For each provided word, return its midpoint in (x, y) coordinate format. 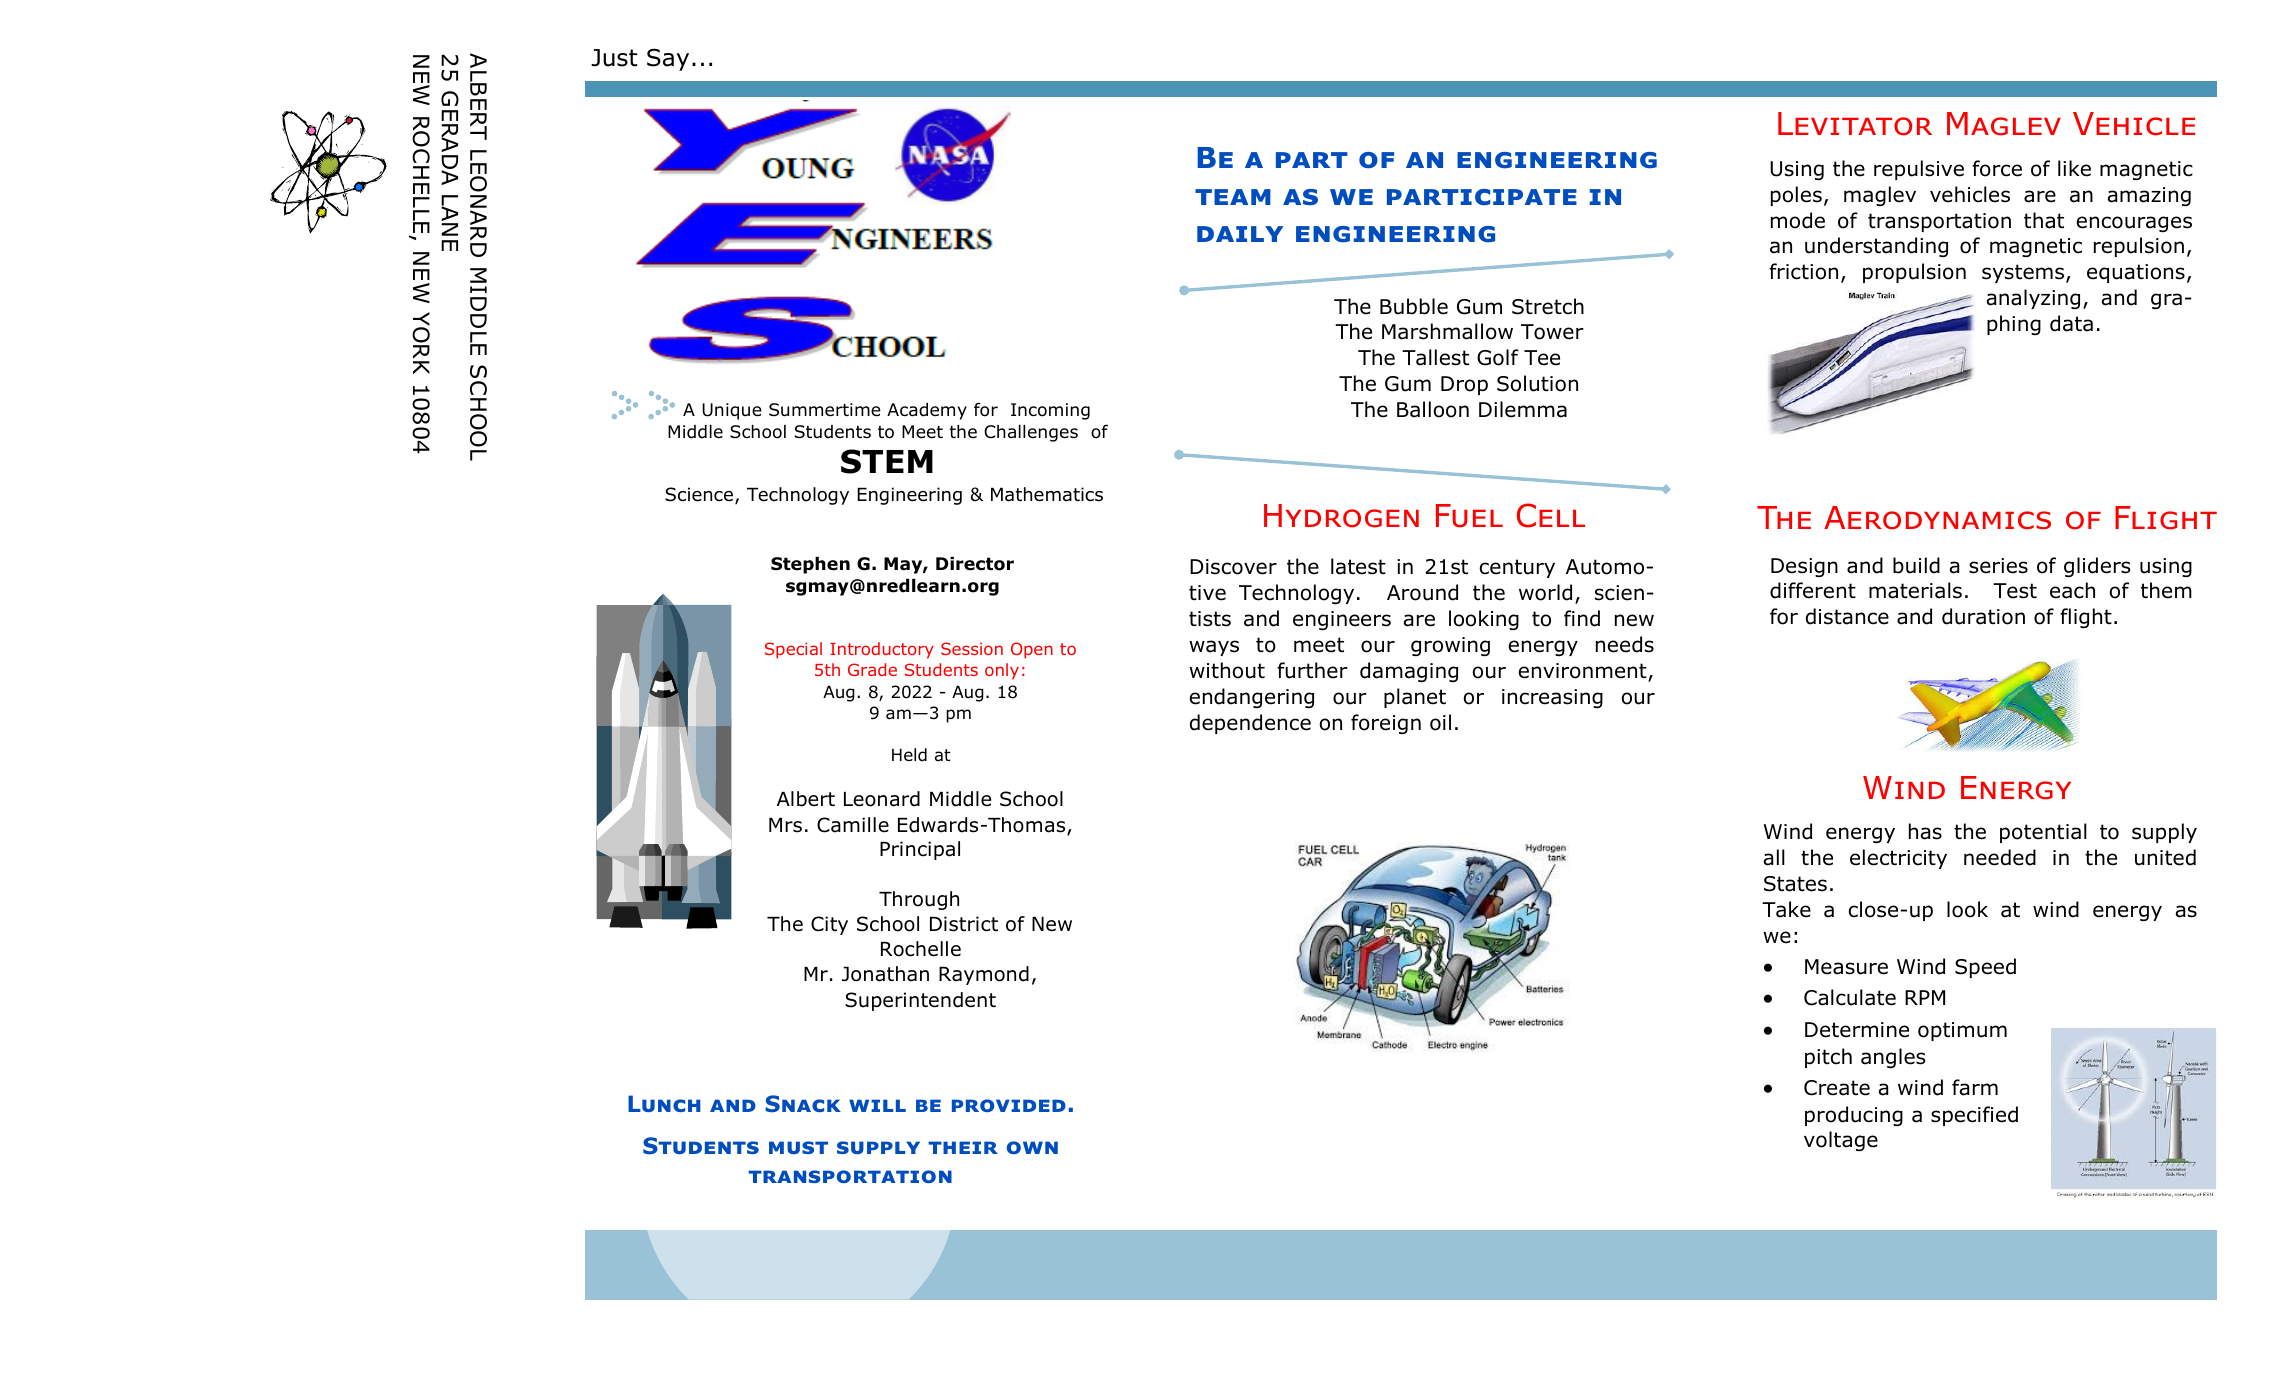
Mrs (785, 825)
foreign (1386, 724)
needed (2000, 857)
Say (668, 59)
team (1233, 197)
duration (1983, 616)
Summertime (825, 410)
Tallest (1435, 357)
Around (1422, 592)
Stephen (810, 565)
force (1997, 168)
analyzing (2033, 299)
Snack (803, 1103)
